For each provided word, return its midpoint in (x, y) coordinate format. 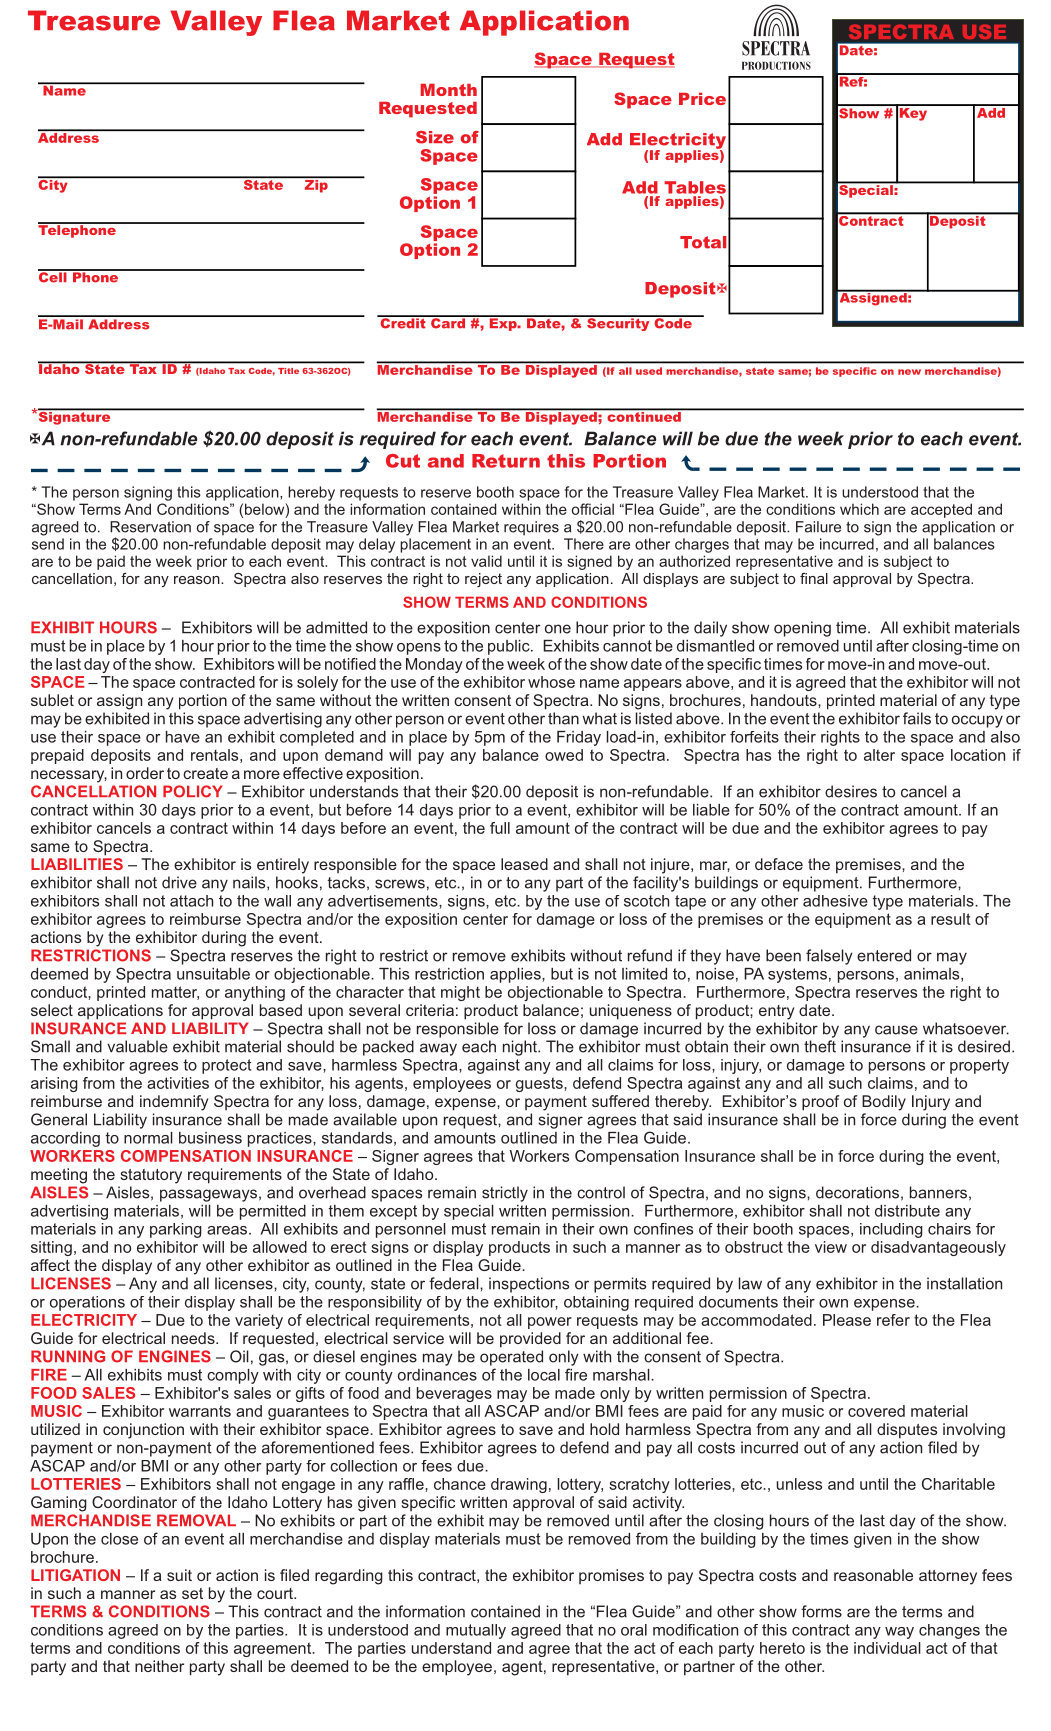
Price (702, 99)
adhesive (835, 901)
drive (179, 882)
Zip (316, 185)
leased (524, 864)
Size (435, 137)
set (192, 1593)
